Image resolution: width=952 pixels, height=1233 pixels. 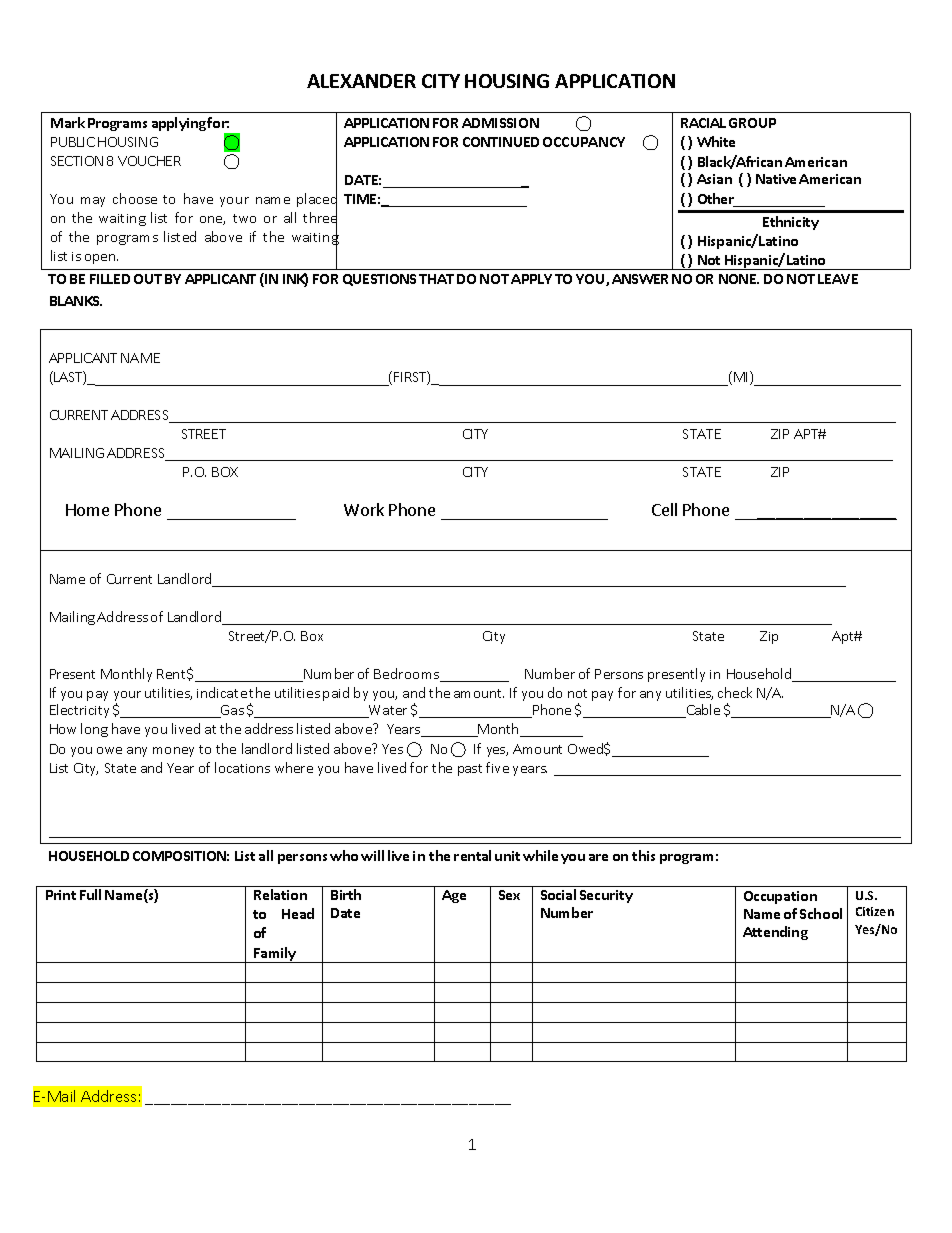 I want to click on Cell, so click(x=664, y=509).
